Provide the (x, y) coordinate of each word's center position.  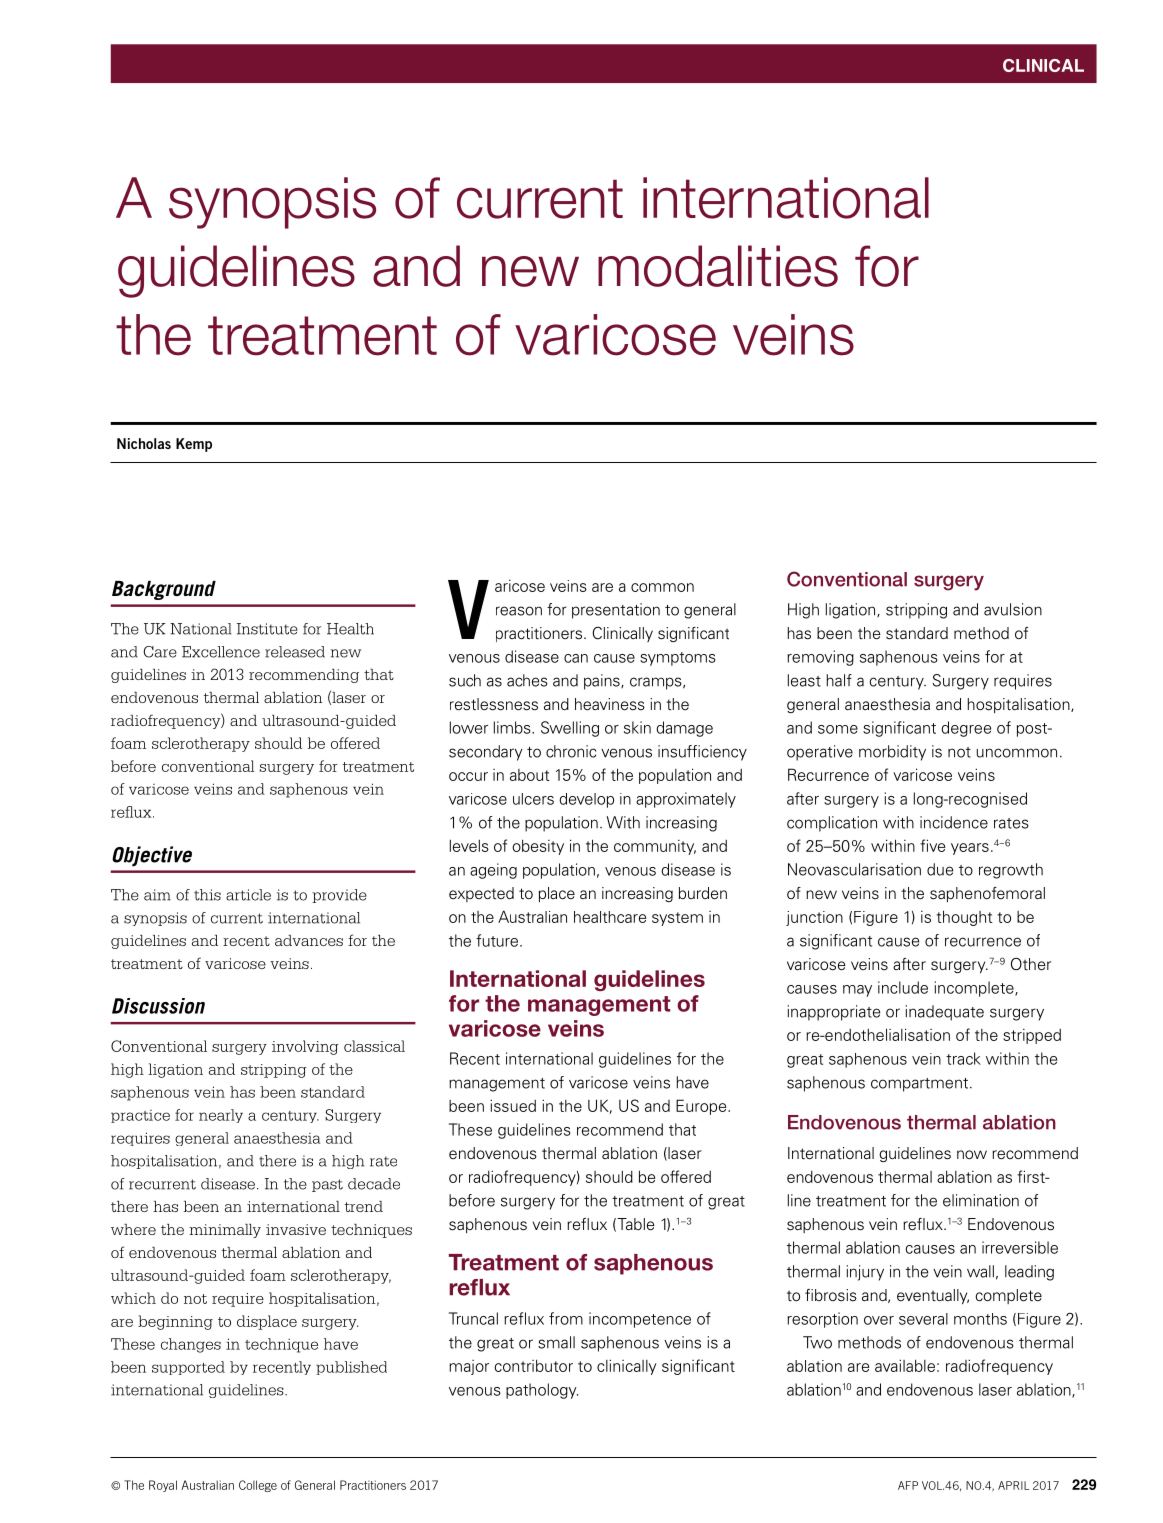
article (248, 895)
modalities (718, 266)
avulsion (1013, 609)
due (940, 869)
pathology (542, 1391)
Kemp (194, 445)
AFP (908, 1485)
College (258, 1486)
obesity (538, 847)
